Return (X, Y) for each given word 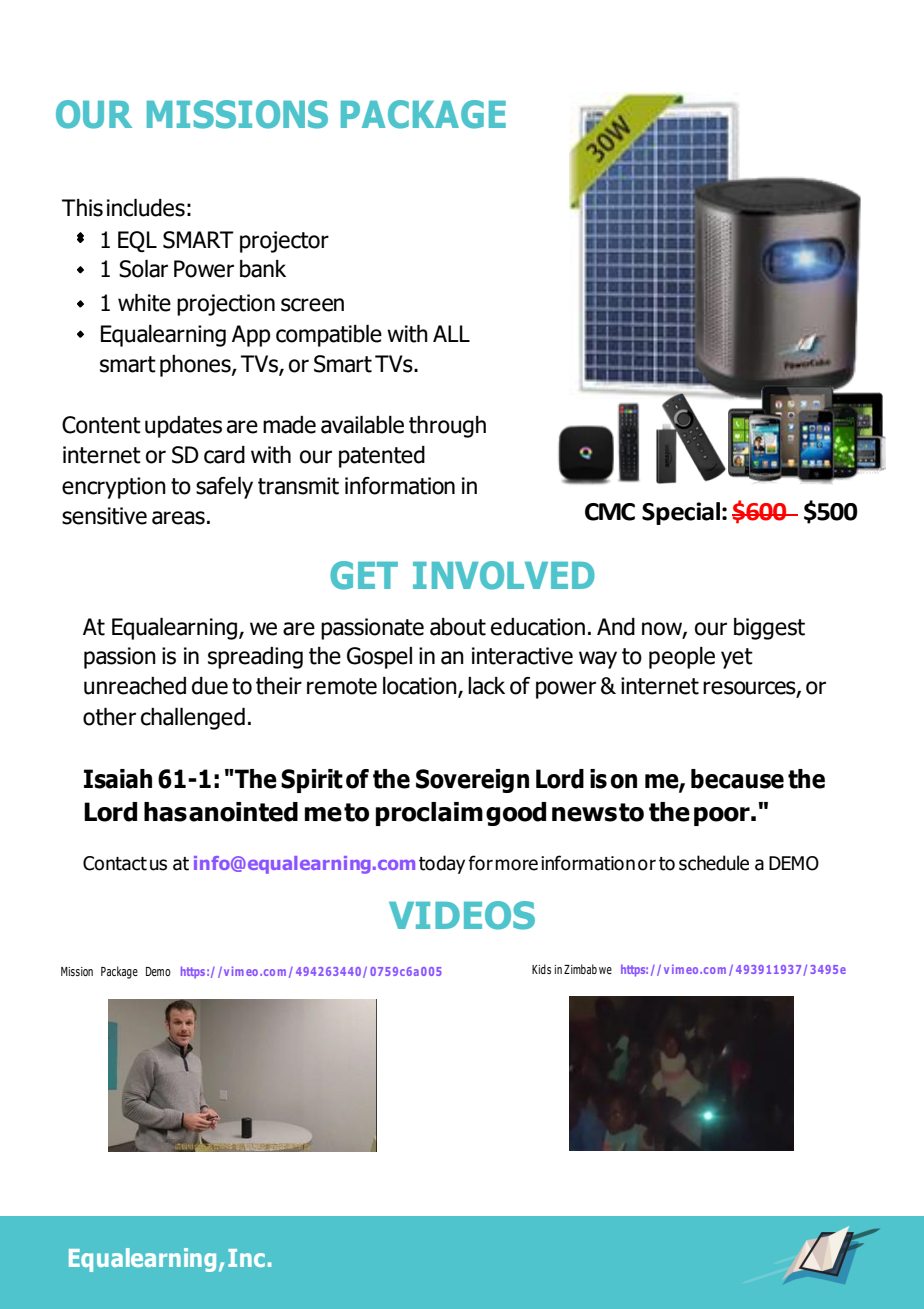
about (458, 627)
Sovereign (472, 781)
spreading (255, 658)
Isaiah (118, 779)
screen (312, 305)
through (447, 427)
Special (681, 513)
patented (382, 457)
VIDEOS (462, 915)
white (144, 303)
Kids (541, 969)
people (682, 658)
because (737, 779)
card (224, 455)
